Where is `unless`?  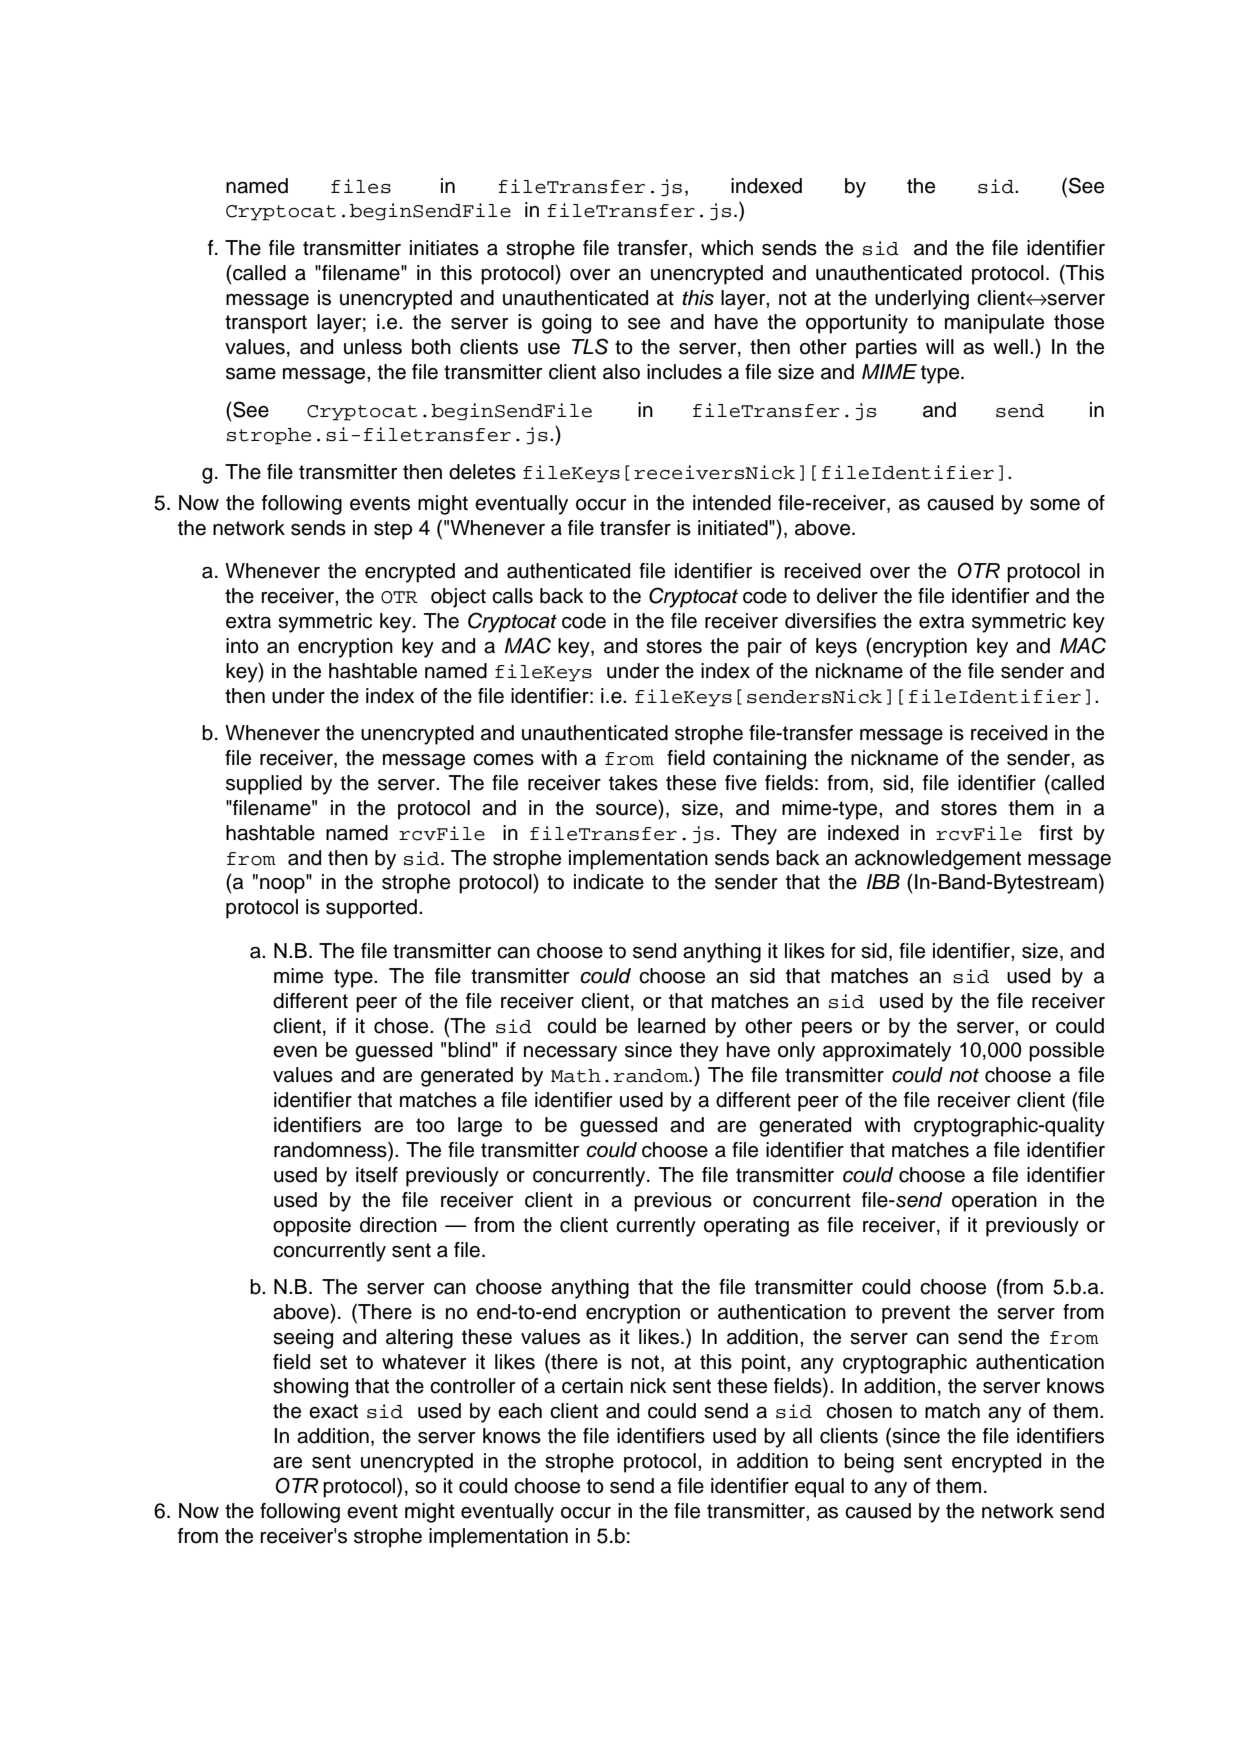
unless is located at coordinates (373, 347).
